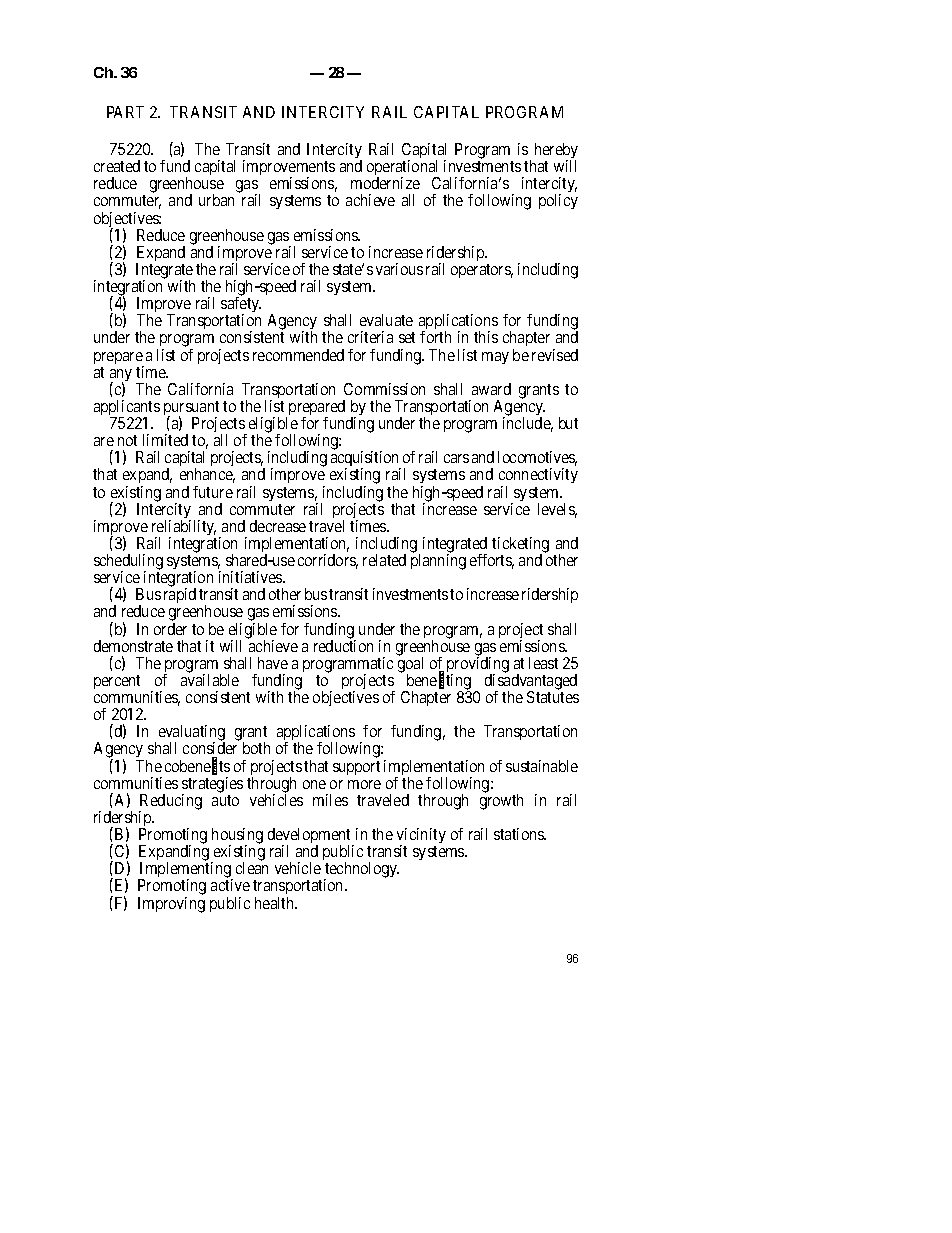  What do you see at coordinates (185, 871) in the screenshot?
I see `Implementing` at bounding box center [185, 871].
